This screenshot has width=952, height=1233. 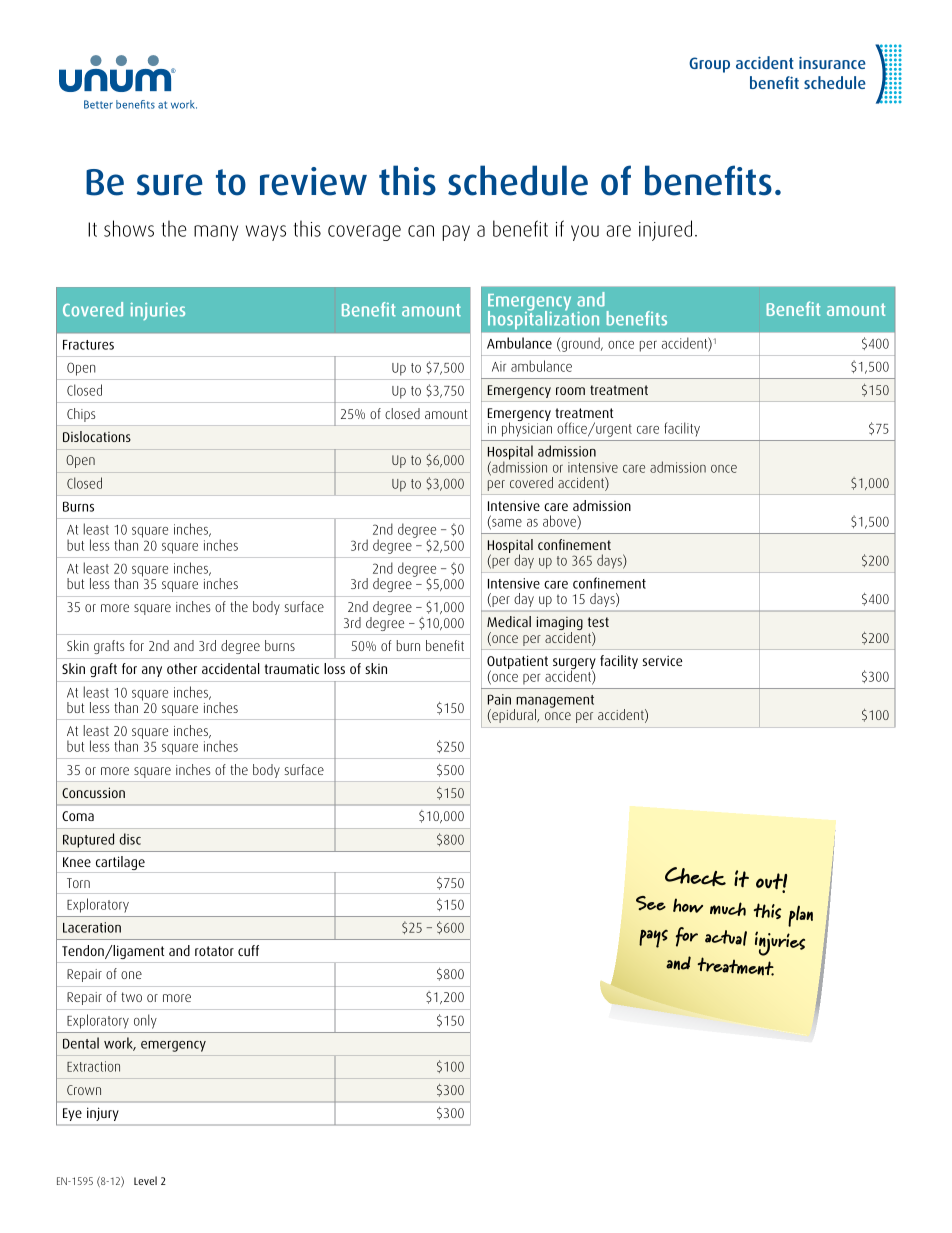 What do you see at coordinates (170, 185) in the screenshot?
I see `sure` at bounding box center [170, 185].
